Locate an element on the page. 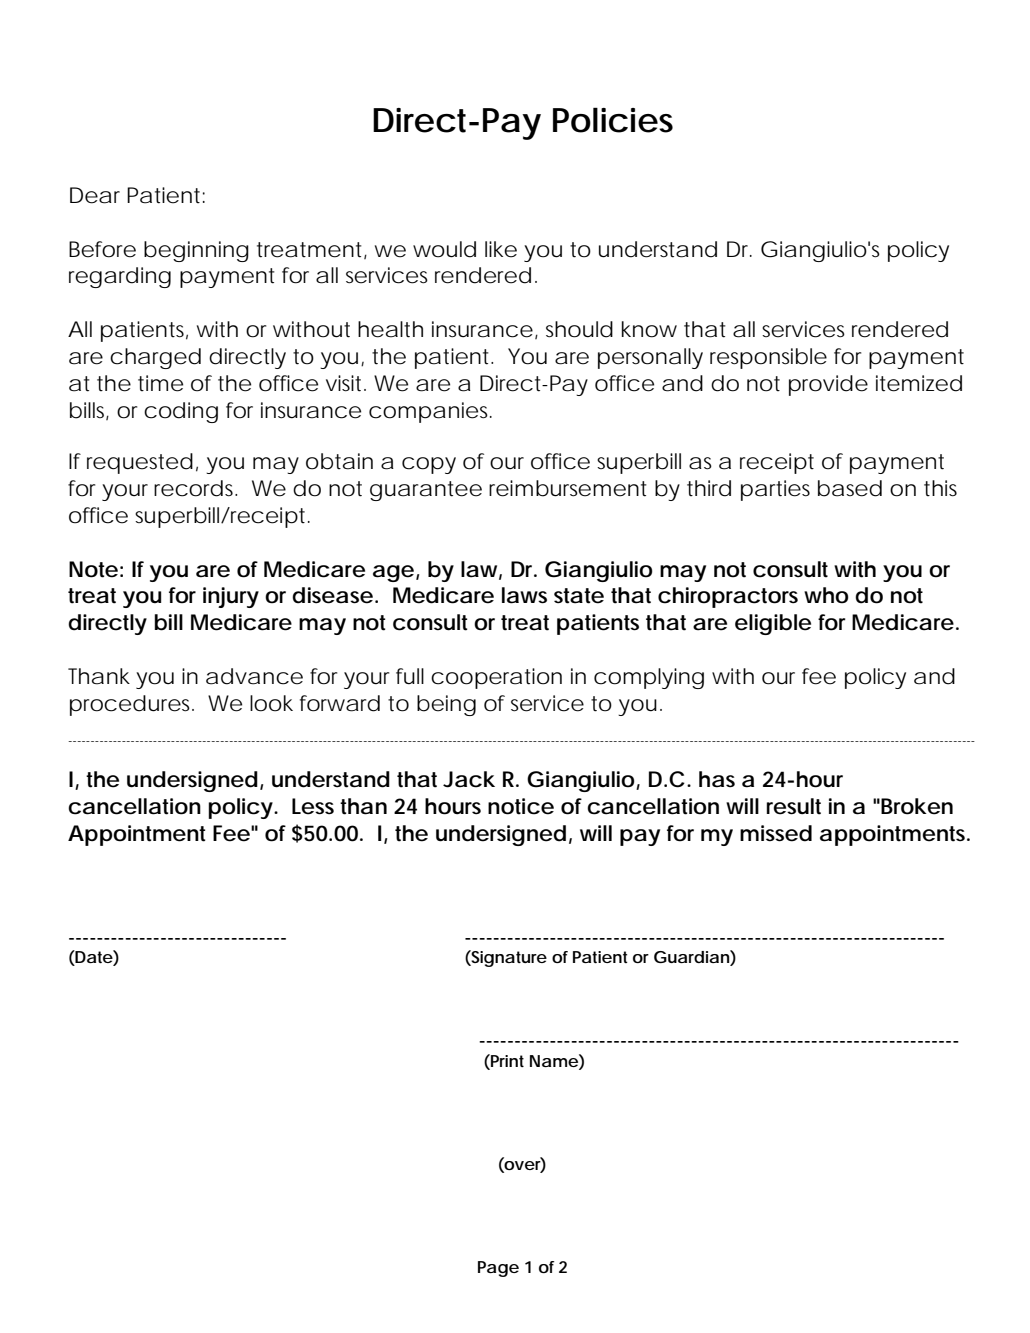  advance is located at coordinates (254, 676).
